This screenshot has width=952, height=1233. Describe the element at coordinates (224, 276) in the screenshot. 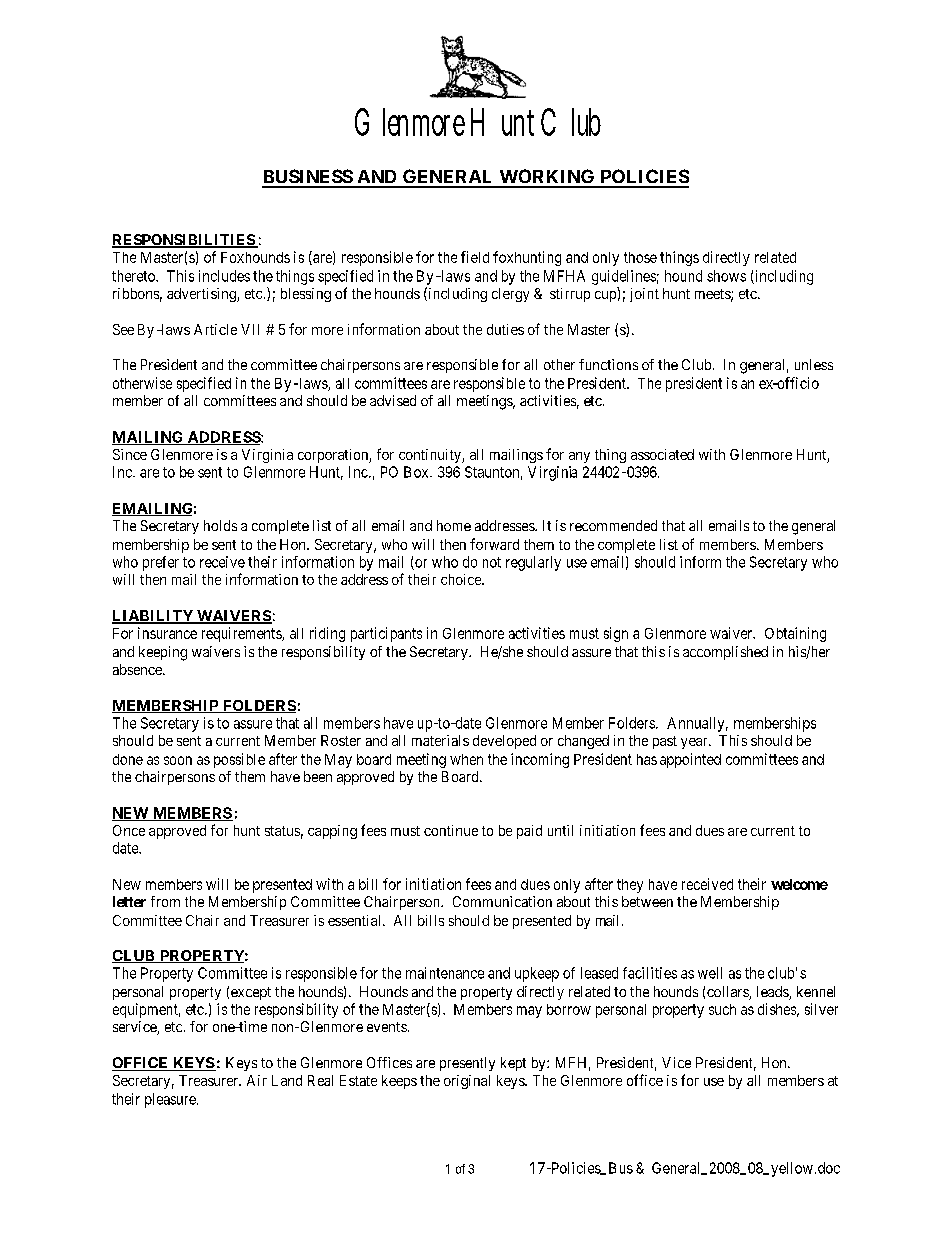

I see `includes` at that location.
